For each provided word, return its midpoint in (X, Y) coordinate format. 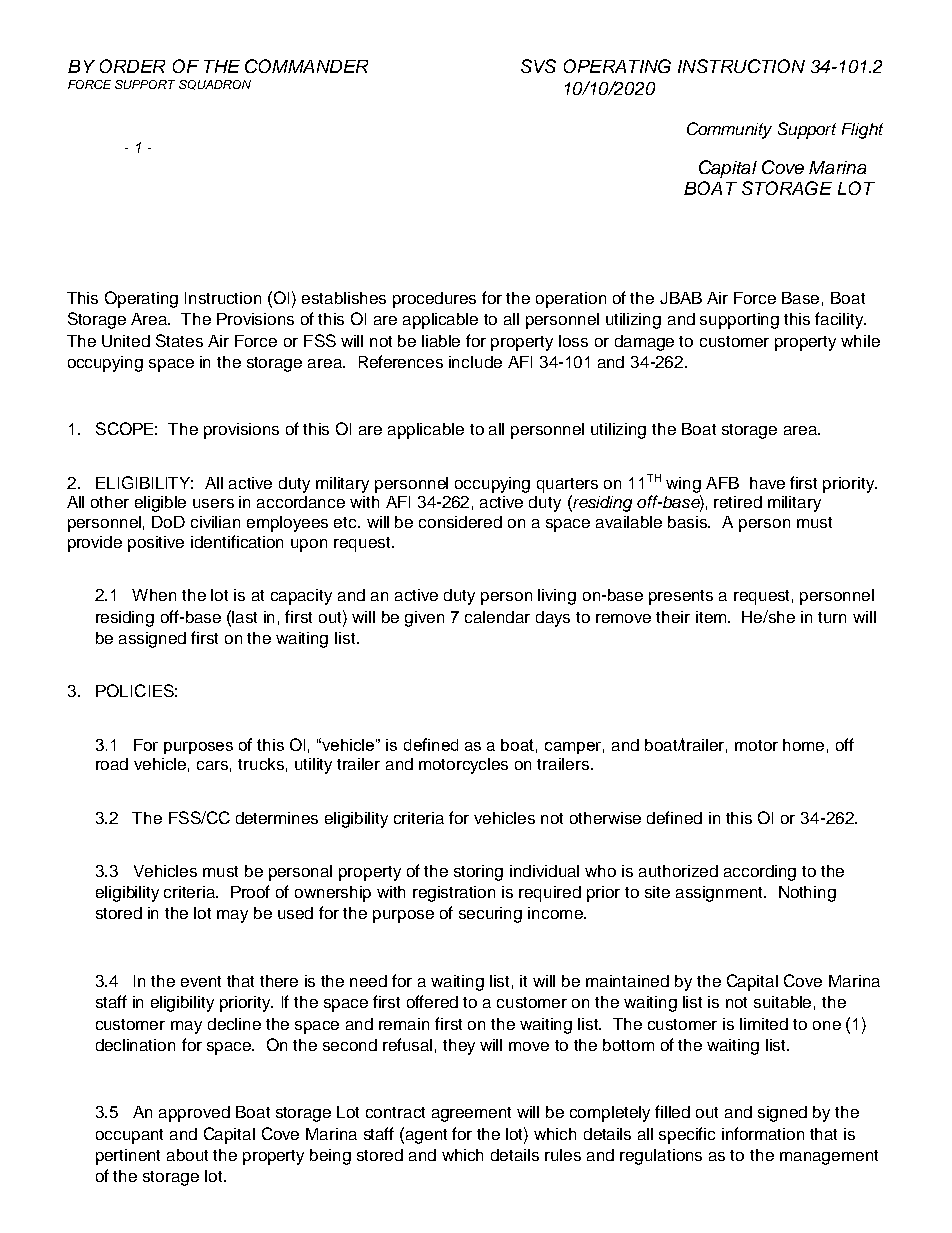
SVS (538, 66)
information (763, 1133)
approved (194, 1114)
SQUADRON (215, 85)
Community (729, 130)
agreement (471, 1114)
